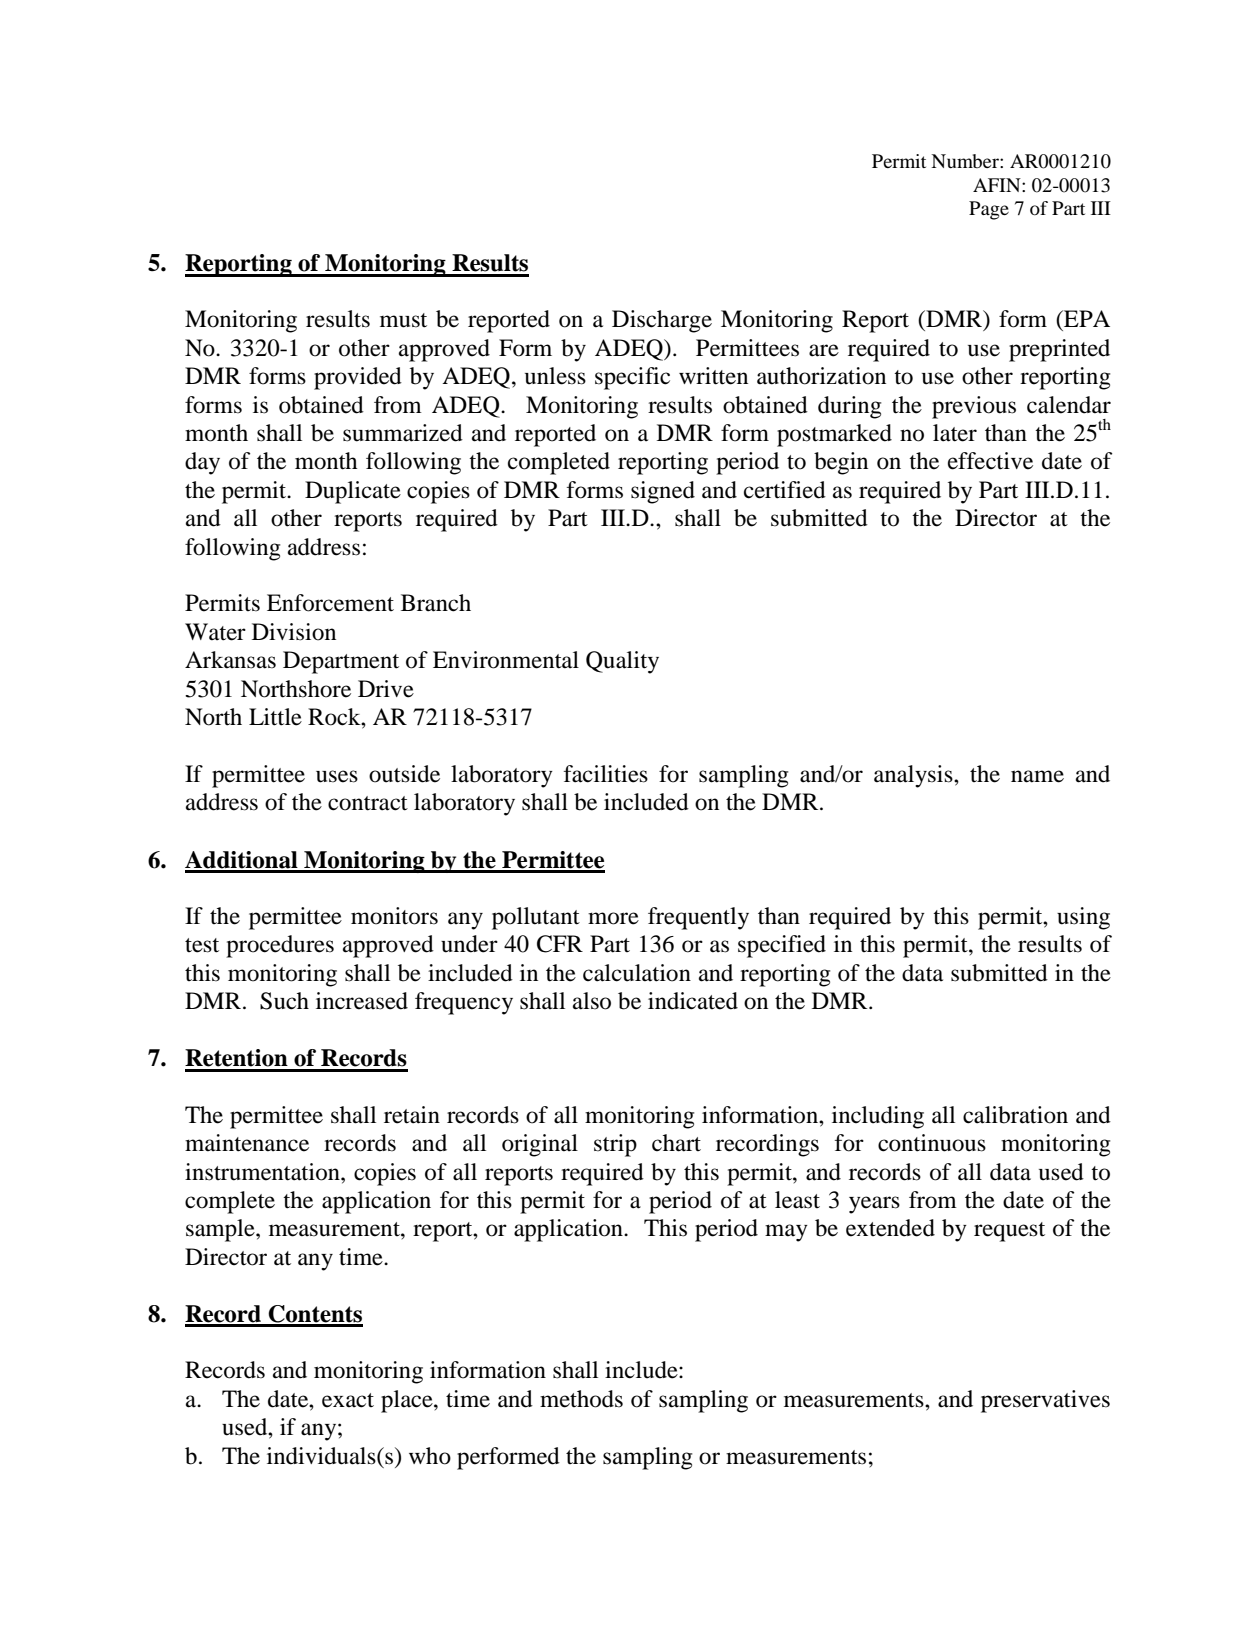 Image resolution: width=1259 pixels, height=1630 pixels. Describe the element at coordinates (581, 1399) in the screenshot. I see `methods` at that location.
